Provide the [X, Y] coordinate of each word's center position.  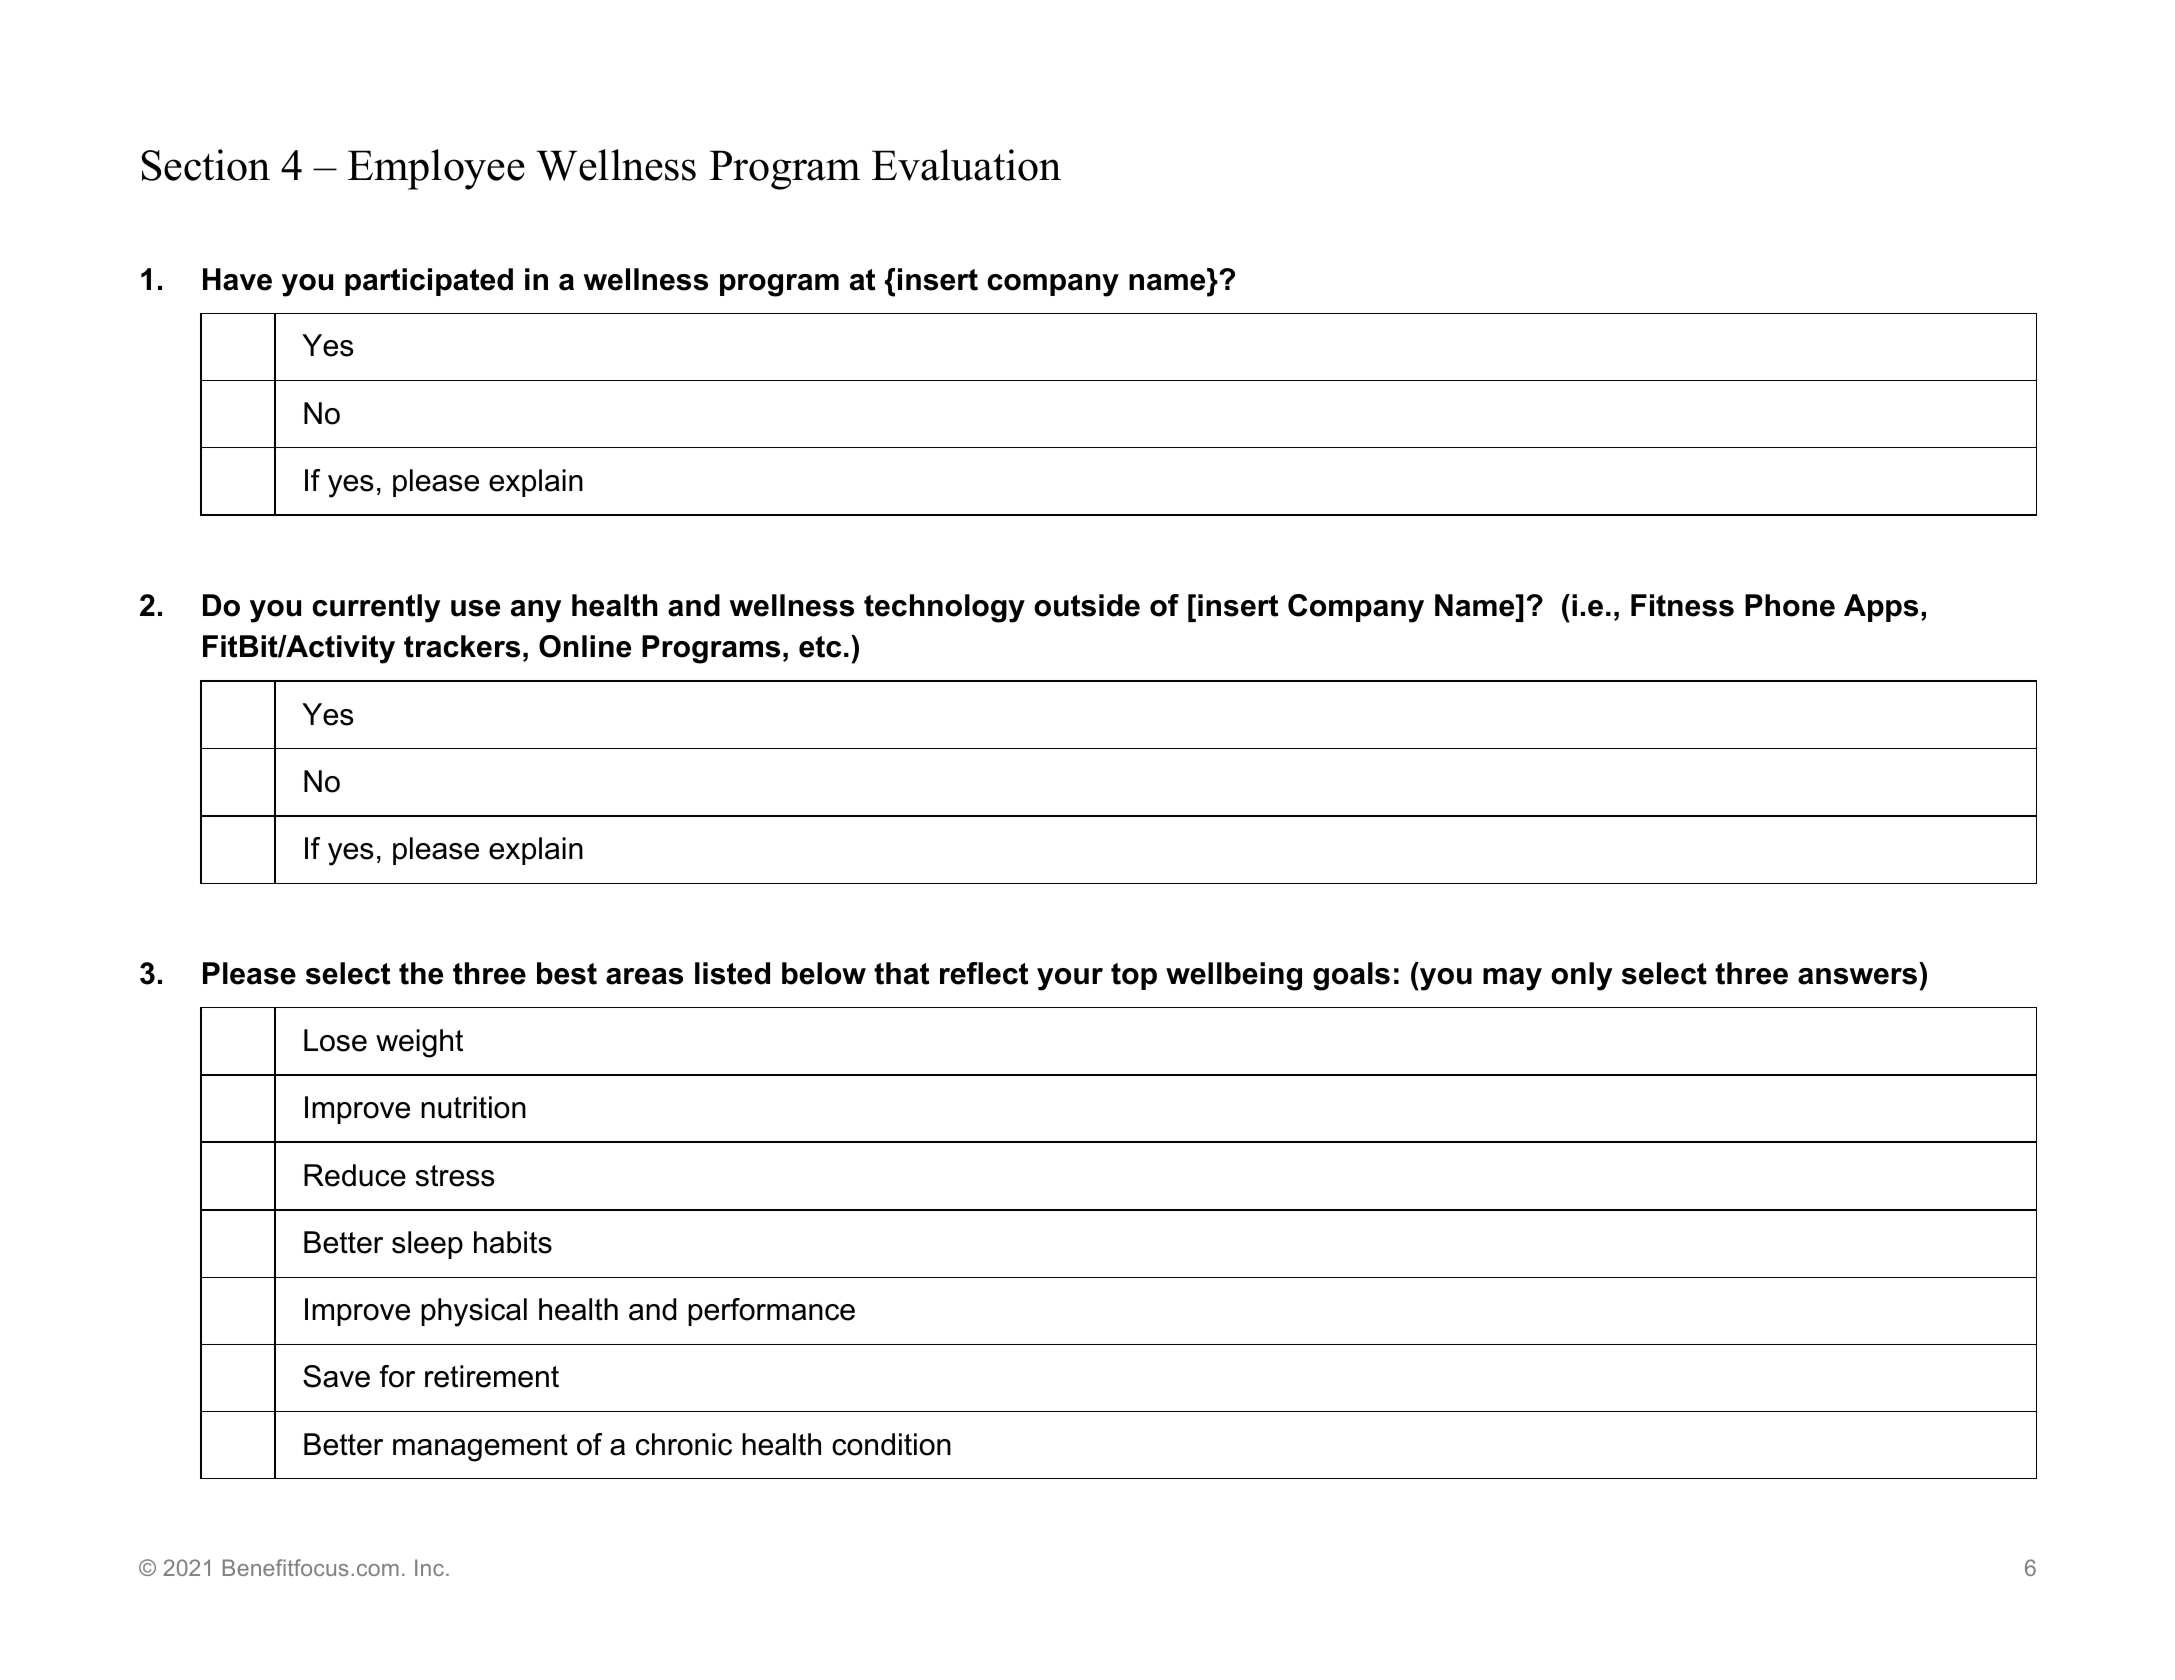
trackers [462, 646]
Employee [436, 169]
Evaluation [966, 165]
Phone [1790, 605]
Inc [429, 1567]
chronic [684, 1444]
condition [891, 1444]
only [1581, 976]
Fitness [1682, 605]
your [1070, 979]
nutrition [473, 1107]
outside [1087, 605]
